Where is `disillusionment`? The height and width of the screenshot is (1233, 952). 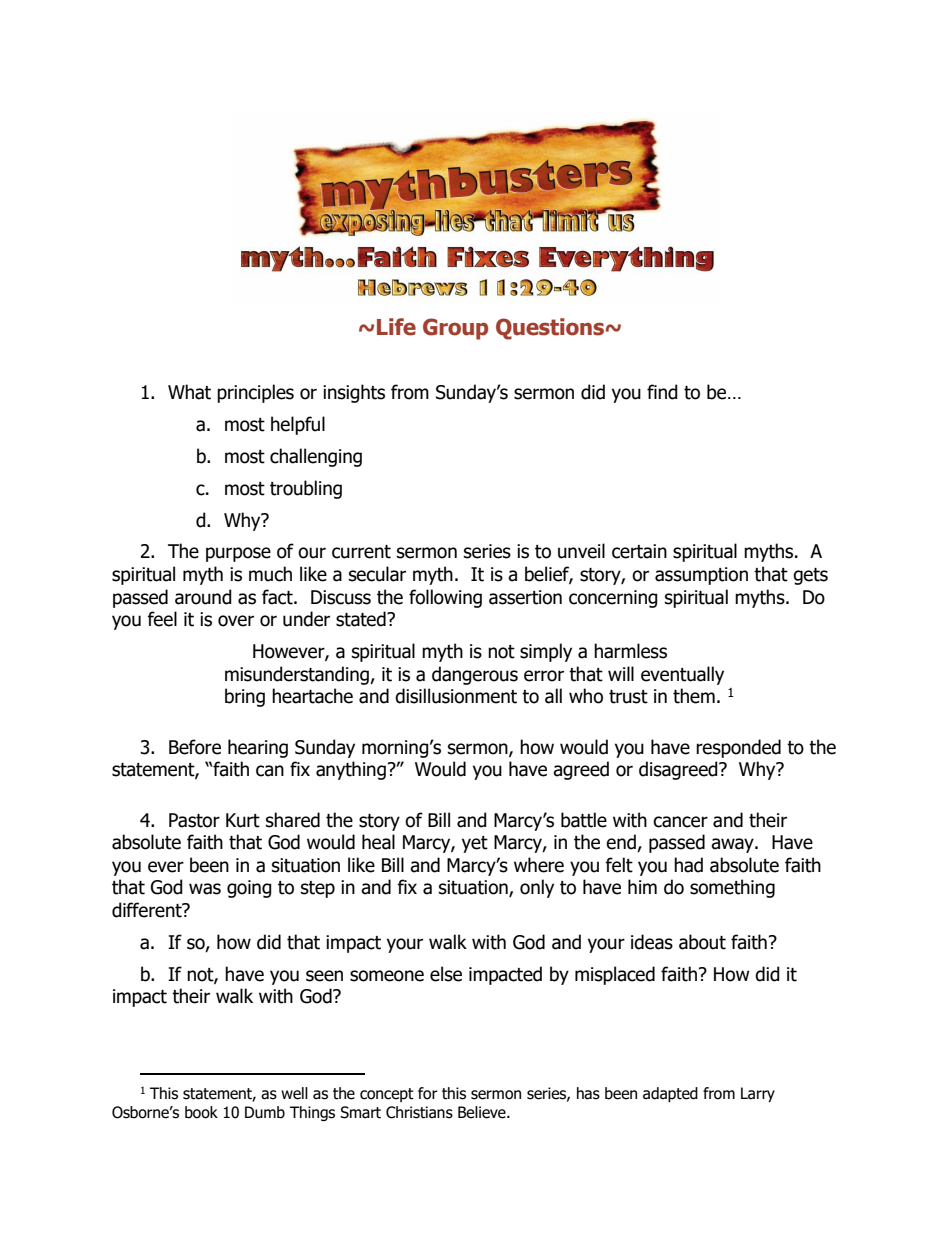 disillusionment is located at coordinates (456, 696).
